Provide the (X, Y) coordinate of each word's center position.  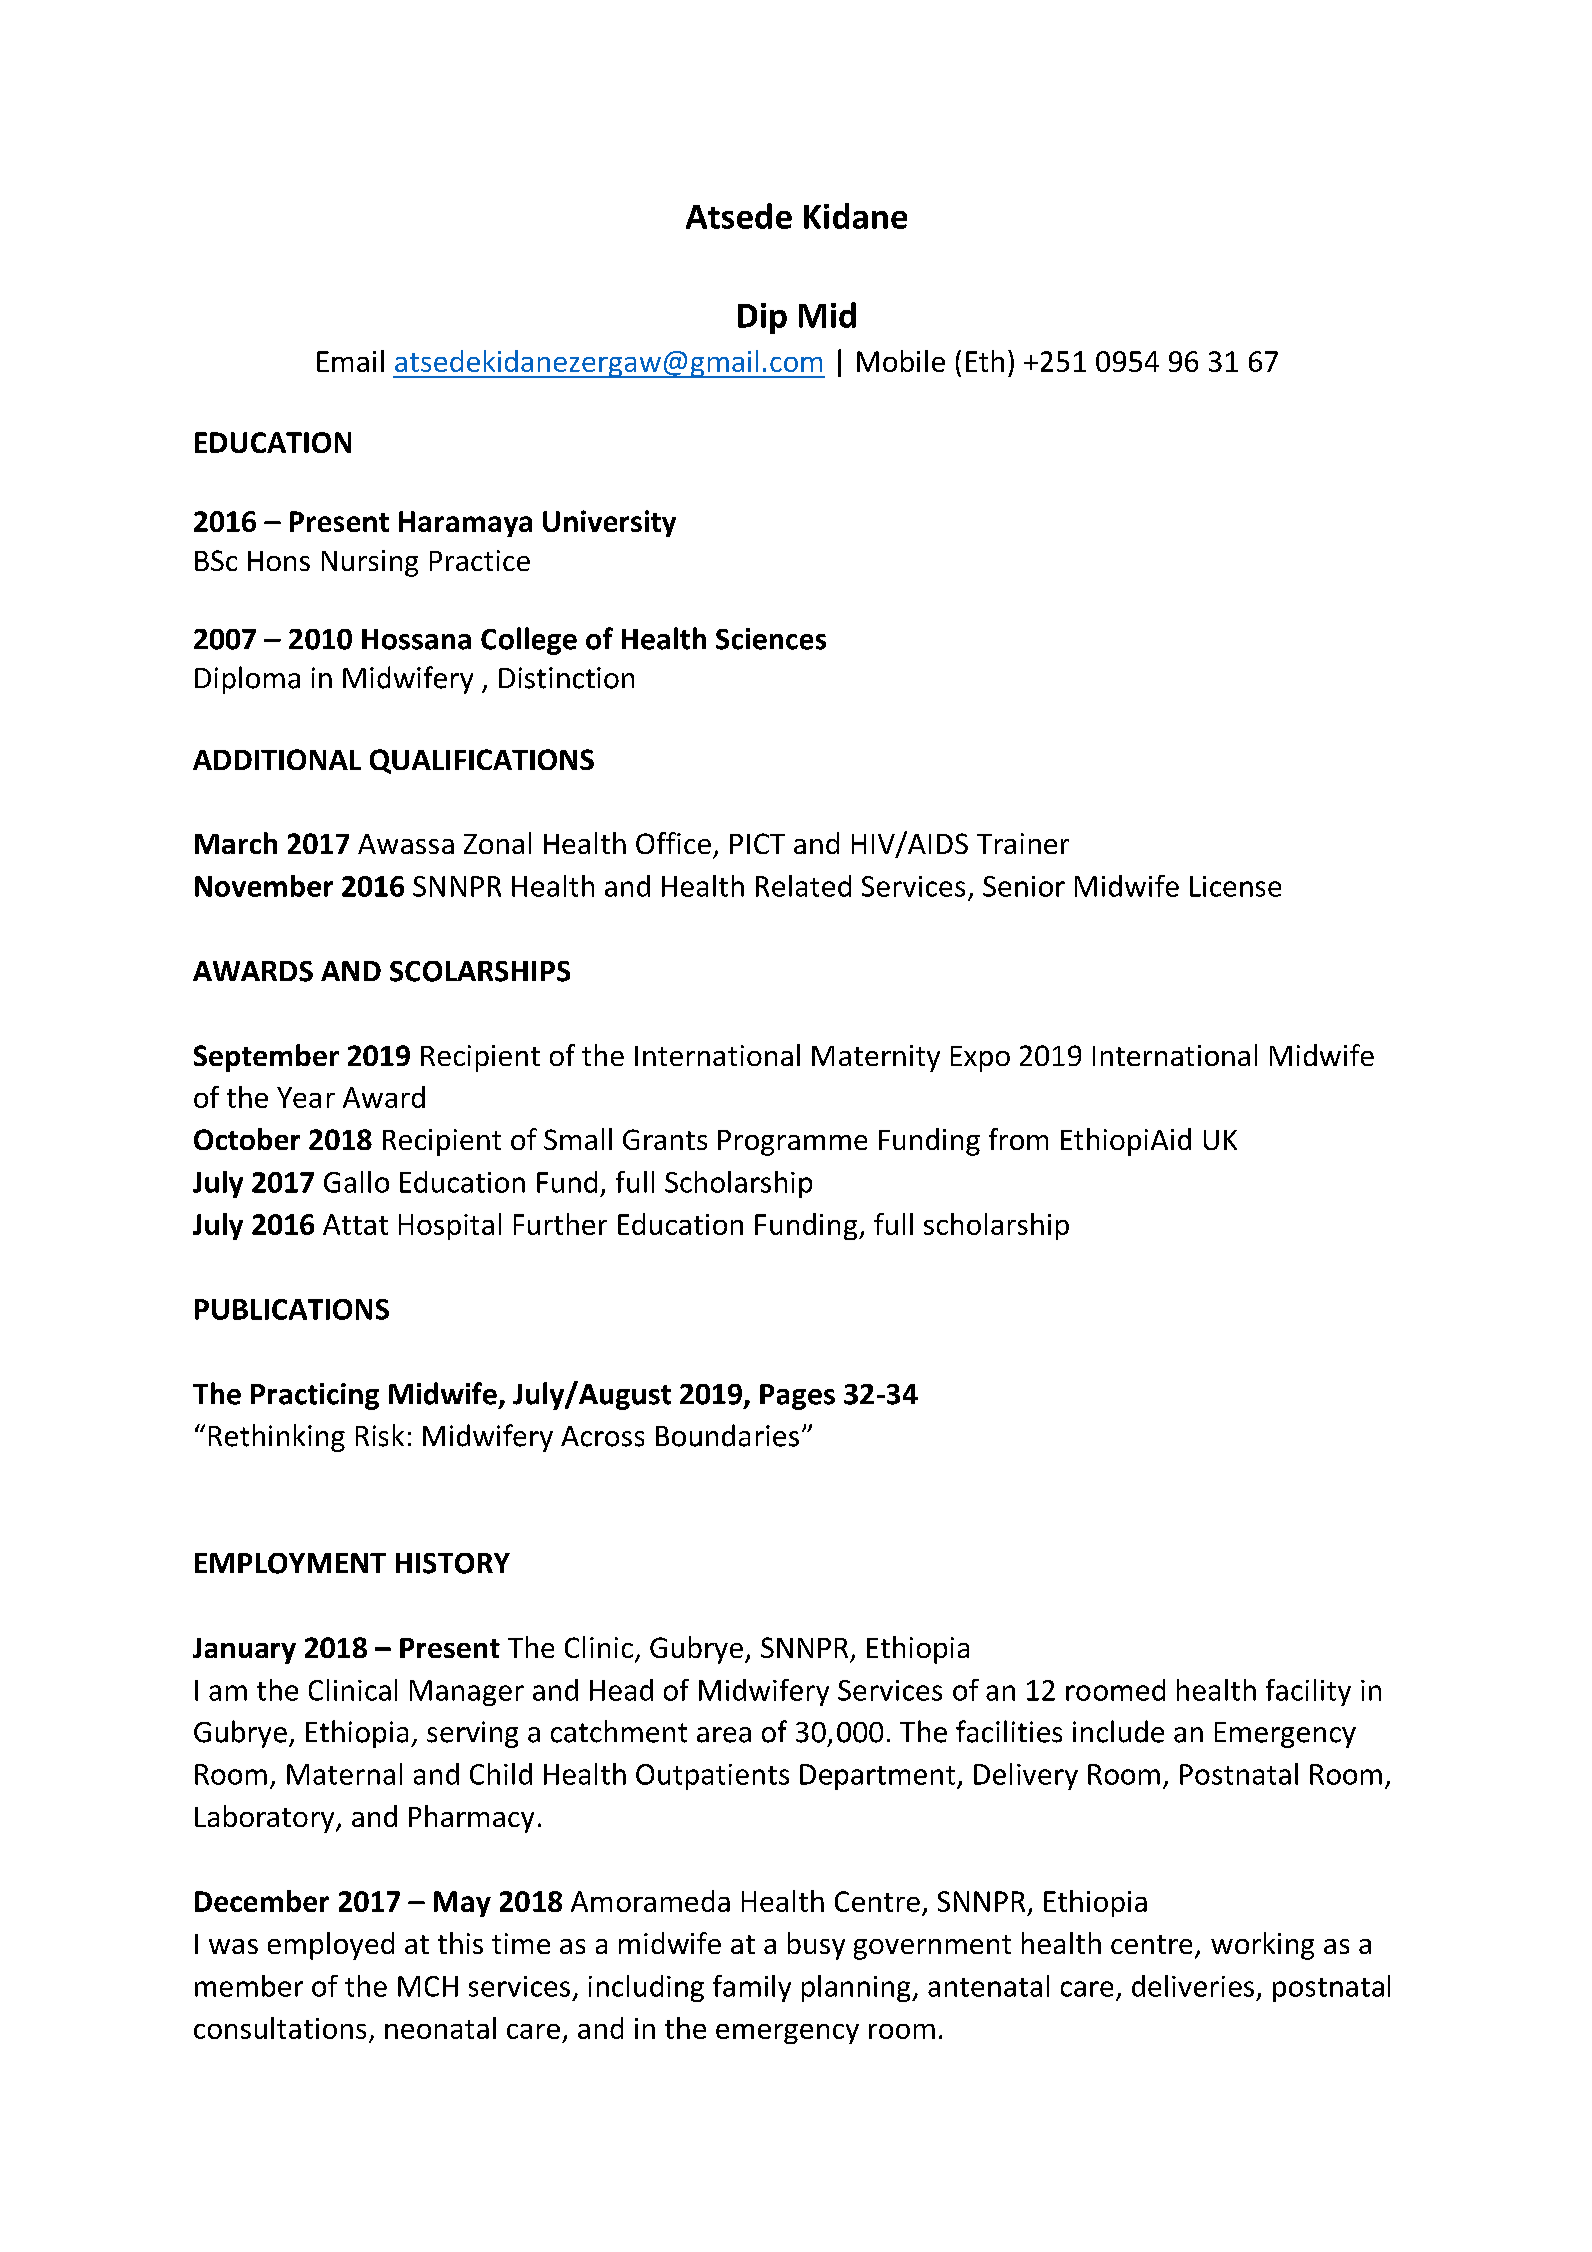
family (752, 1988)
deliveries (1193, 1986)
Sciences (771, 639)
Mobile (901, 361)
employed (331, 1946)
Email (350, 361)
